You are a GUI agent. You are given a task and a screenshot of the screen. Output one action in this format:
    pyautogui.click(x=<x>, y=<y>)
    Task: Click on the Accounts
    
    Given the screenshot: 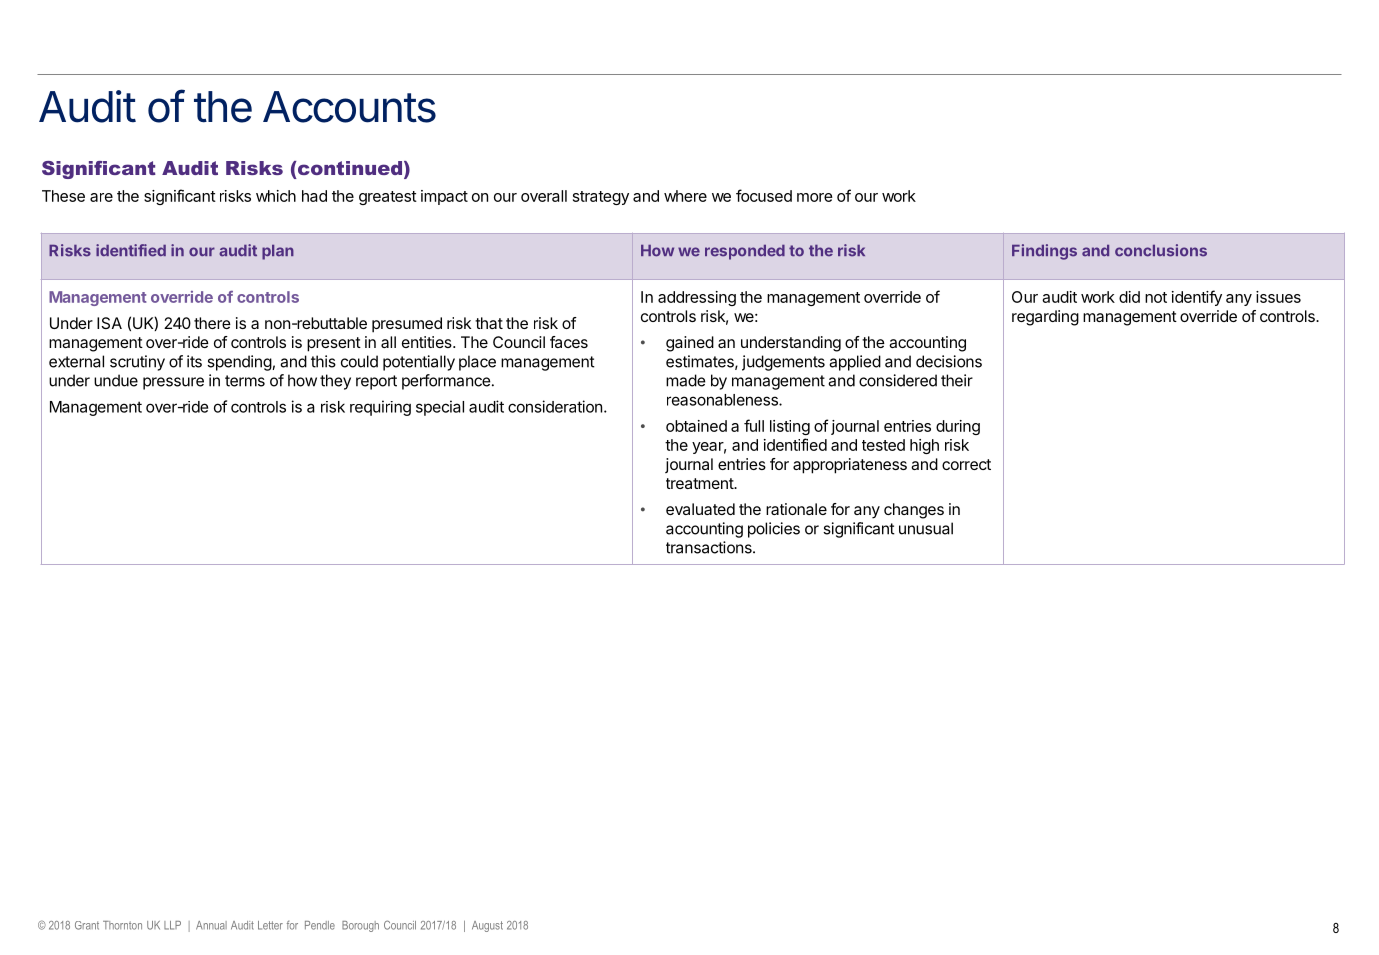 What is the action you would take?
    pyautogui.click(x=349, y=107)
